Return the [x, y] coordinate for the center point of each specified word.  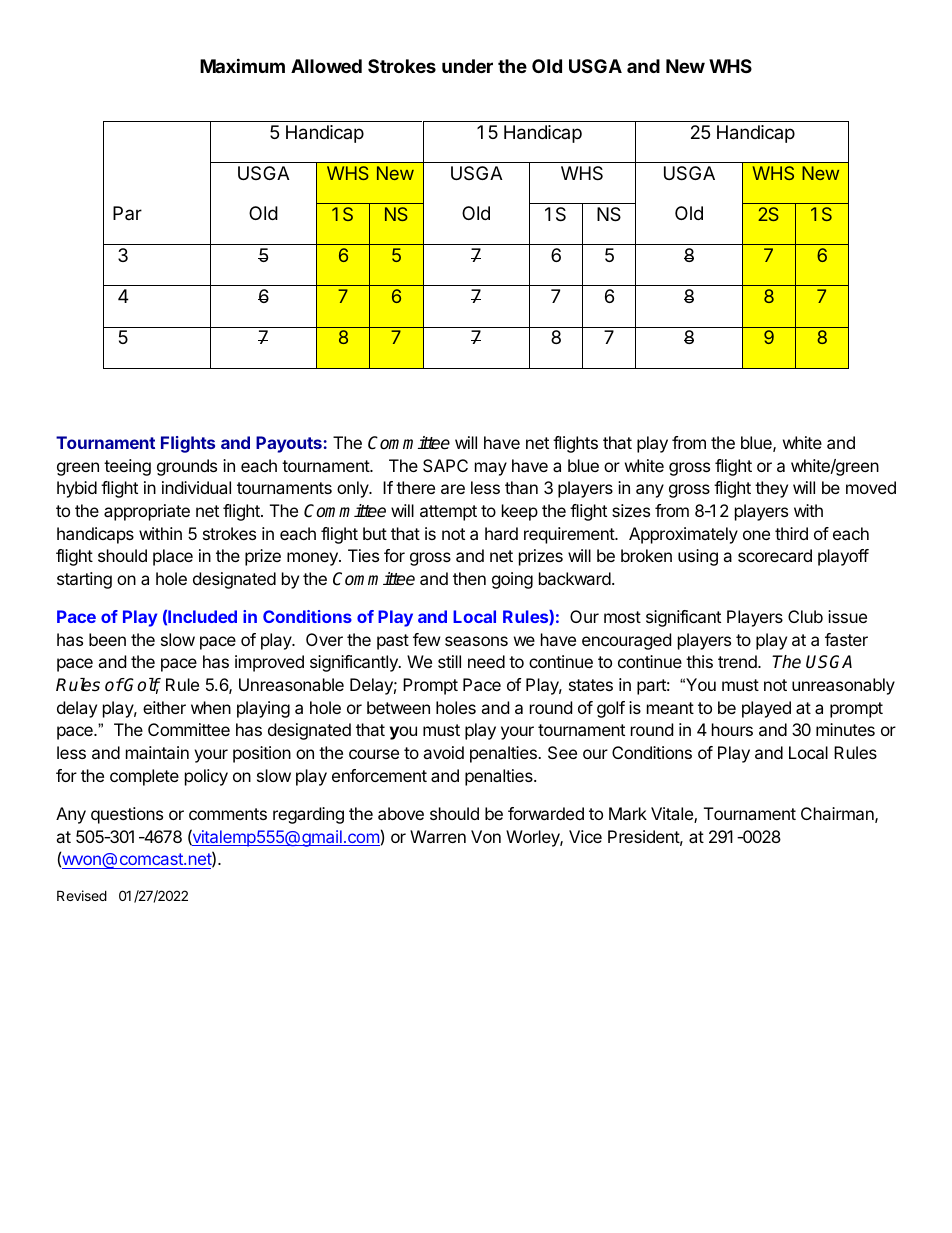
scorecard [775, 555]
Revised [82, 895]
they [771, 489]
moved [871, 487]
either [164, 707]
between [398, 707]
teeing [127, 467]
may [491, 469]
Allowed [326, 66]
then [469, 578]
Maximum [242, 65]
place [173, 557]
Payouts [289, 444]
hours [732, 729]
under [467, 66]
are [453, 489]
